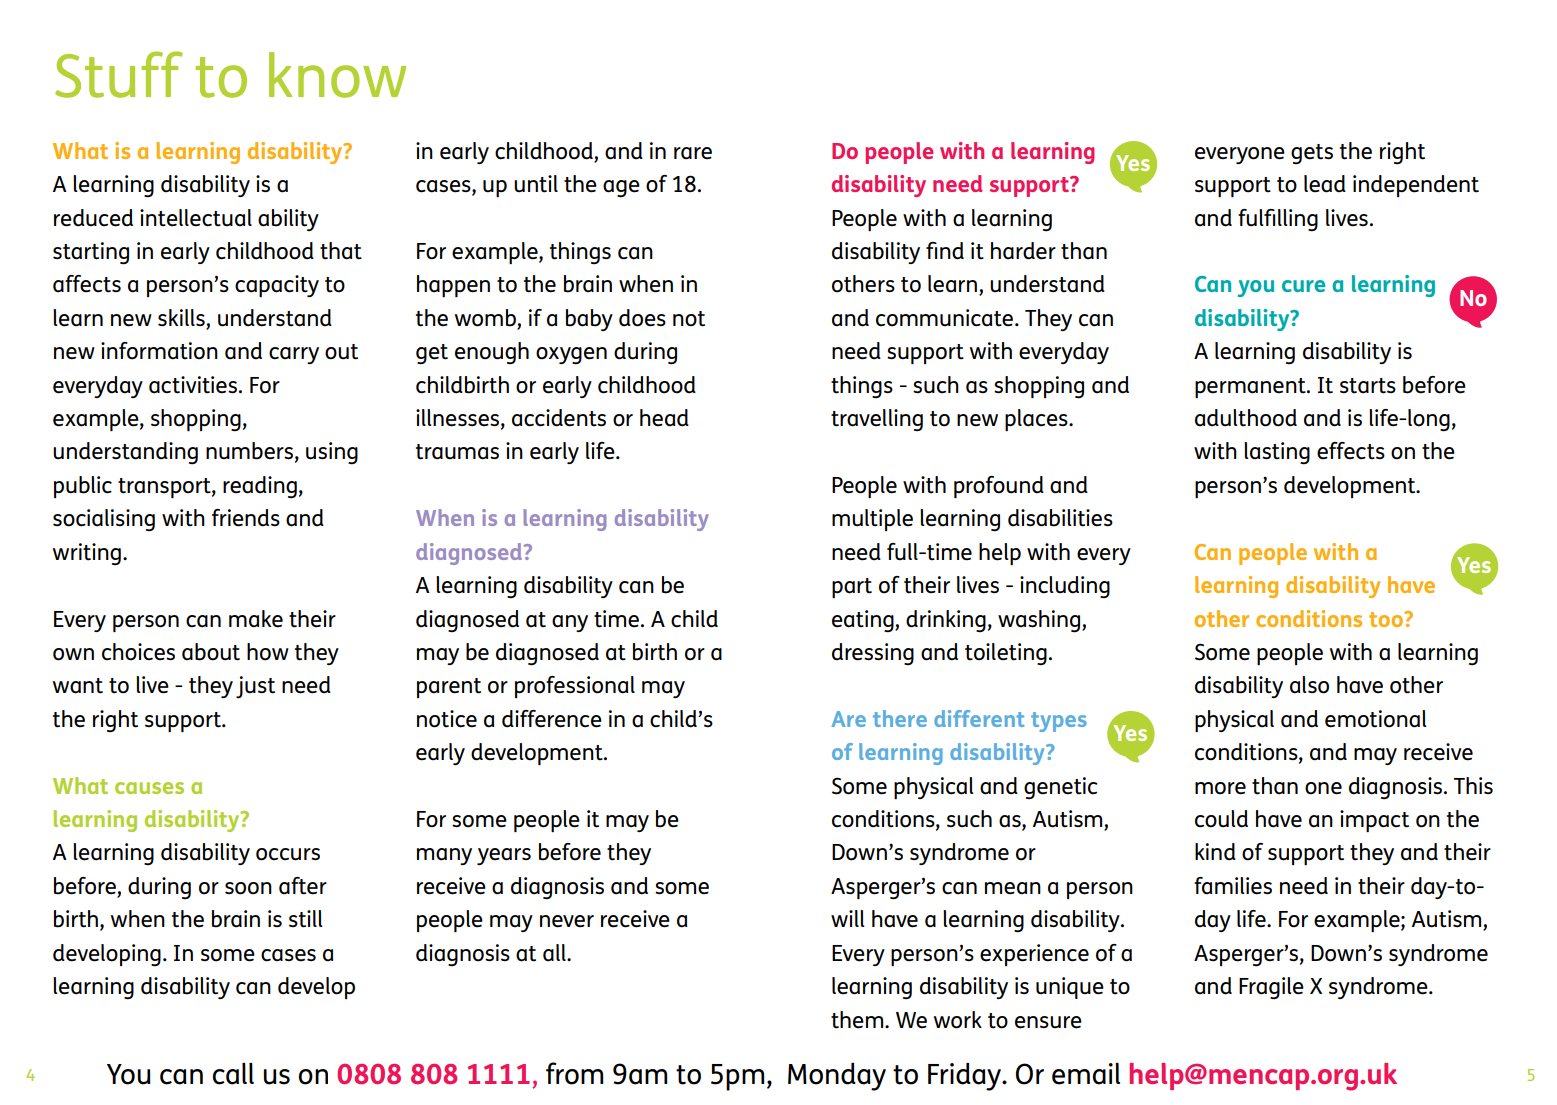 This screenshot has width=1557, height=1105. Describe the element at coordinates (1312, 154) in the screenshot. I see `gets` at that location.
